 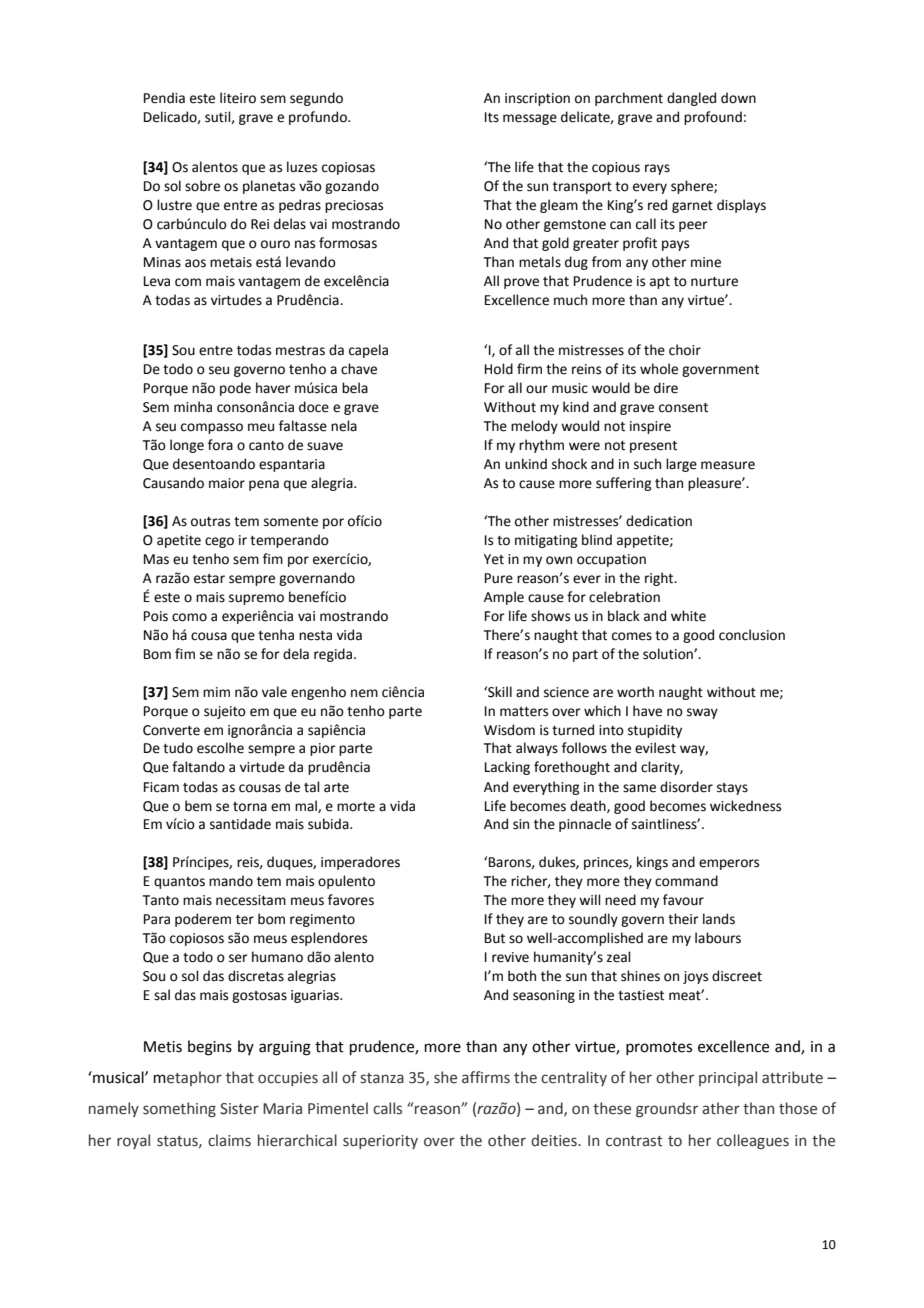 I want to click on profound, so click(x=713, y=118).
